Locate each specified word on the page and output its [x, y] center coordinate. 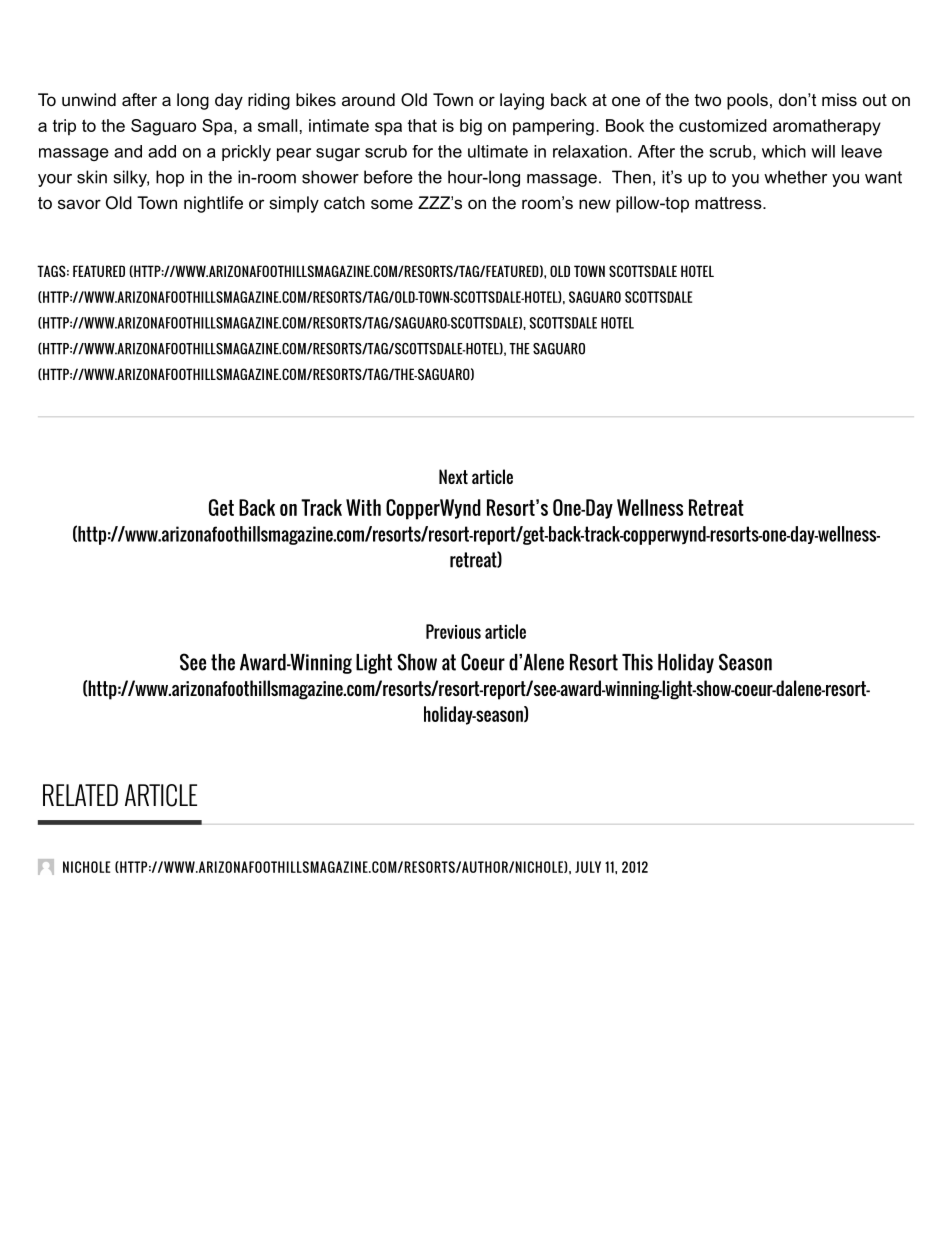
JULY [588, 867]
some [392, 204]
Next [453, 476]
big [471, 127]
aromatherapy [827, 127]
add [162, 151]
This [637, 662]
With [363, 507]
